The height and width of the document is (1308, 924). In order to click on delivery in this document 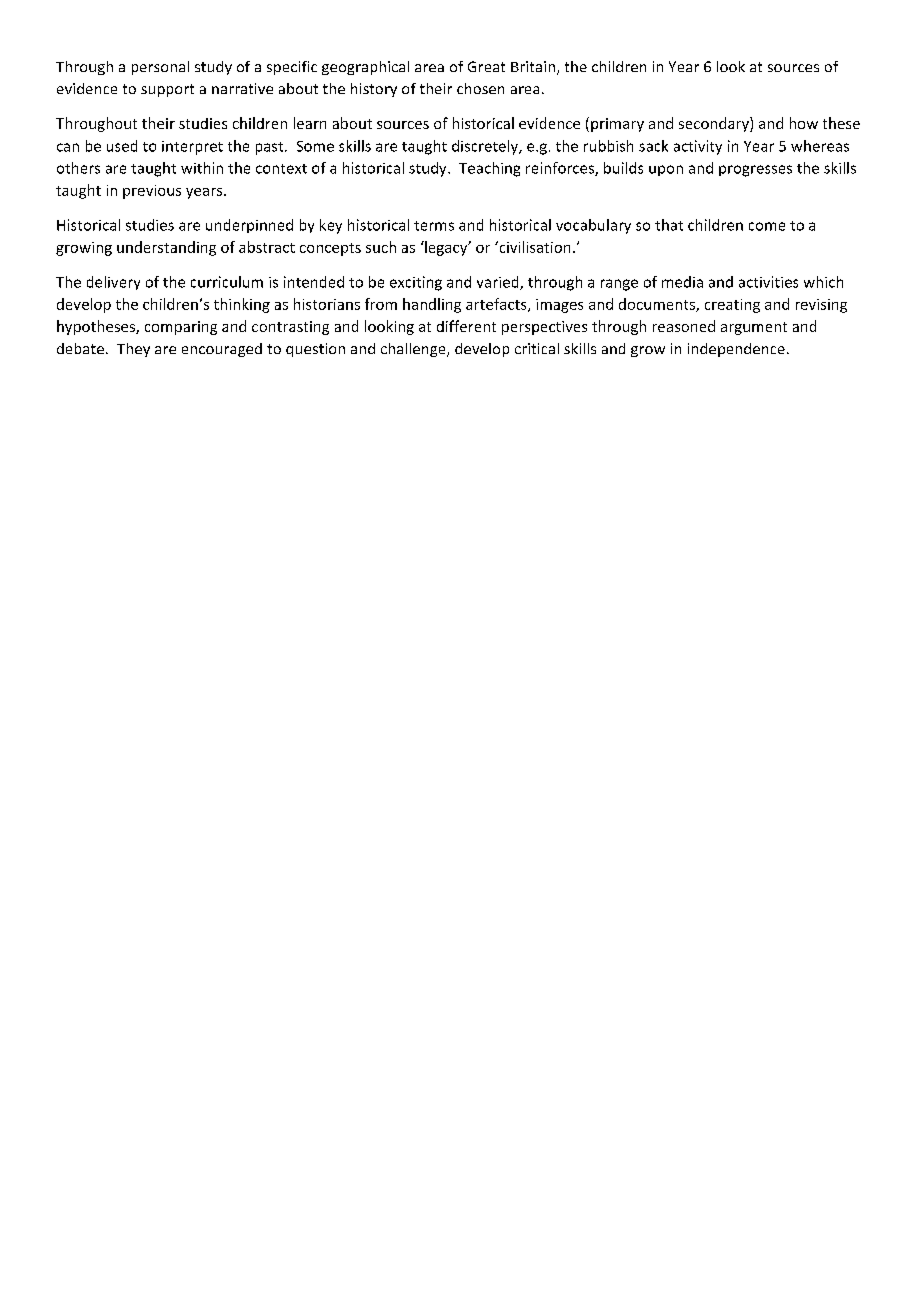, I will do `click(113, 283)`.
